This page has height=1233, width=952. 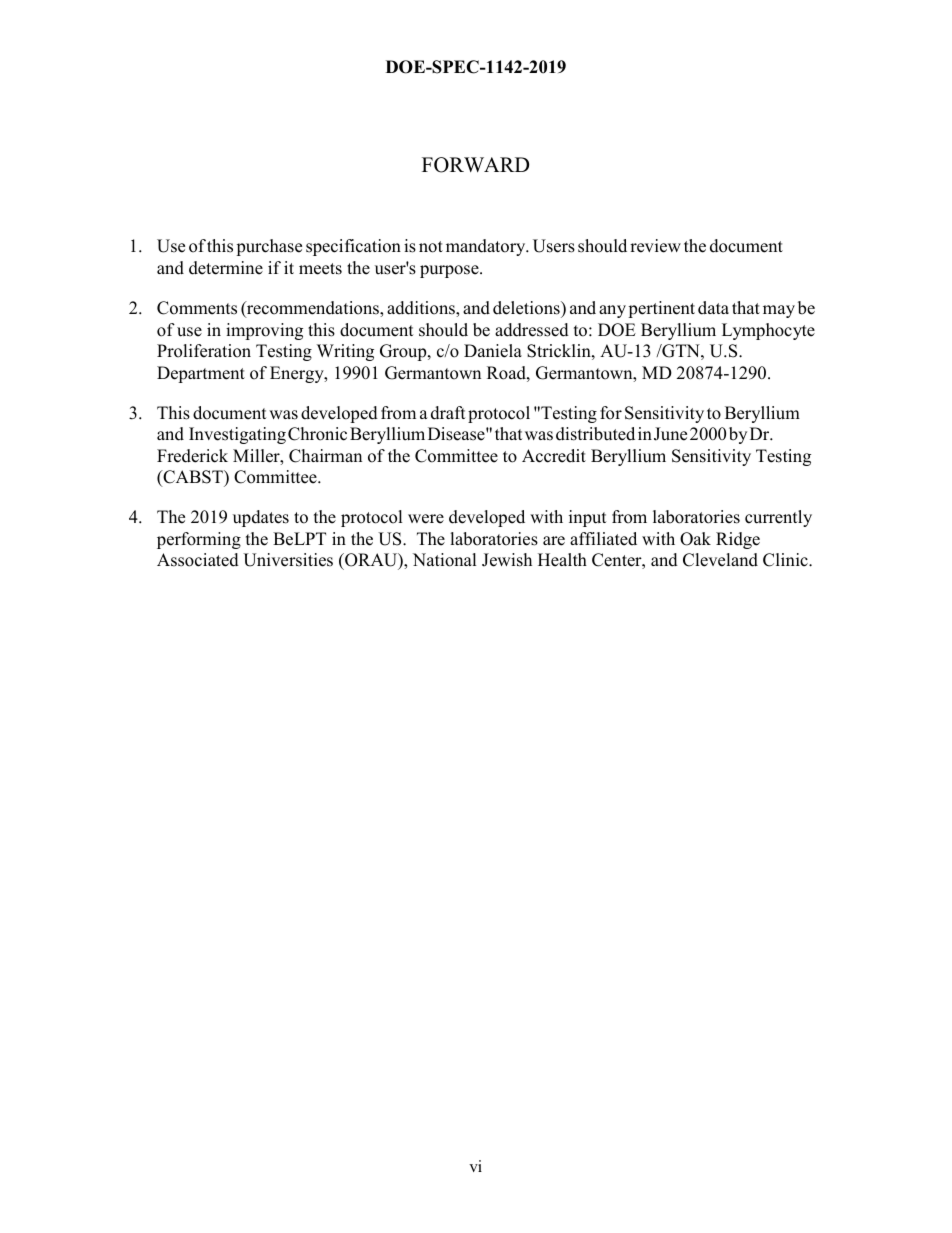 What do you see at coordinates (475, 165) in the page?
I see `FORWARD` at bounding box center [475, 165].
